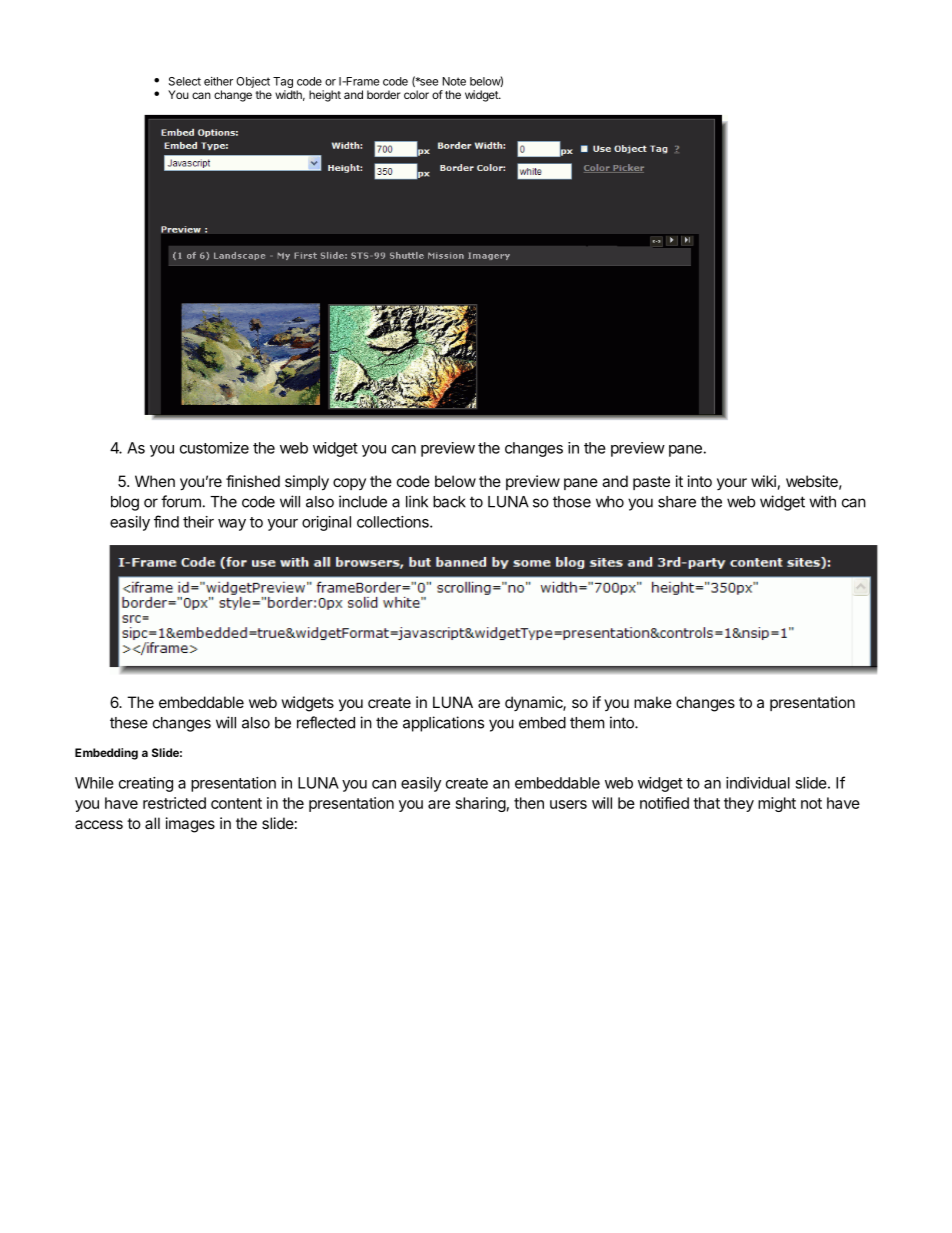 The width and height of the document is (952, 1233). What do you see at coordinates (174, 803) in the document?
I see `restricted` at bounding box center [174, 803].
